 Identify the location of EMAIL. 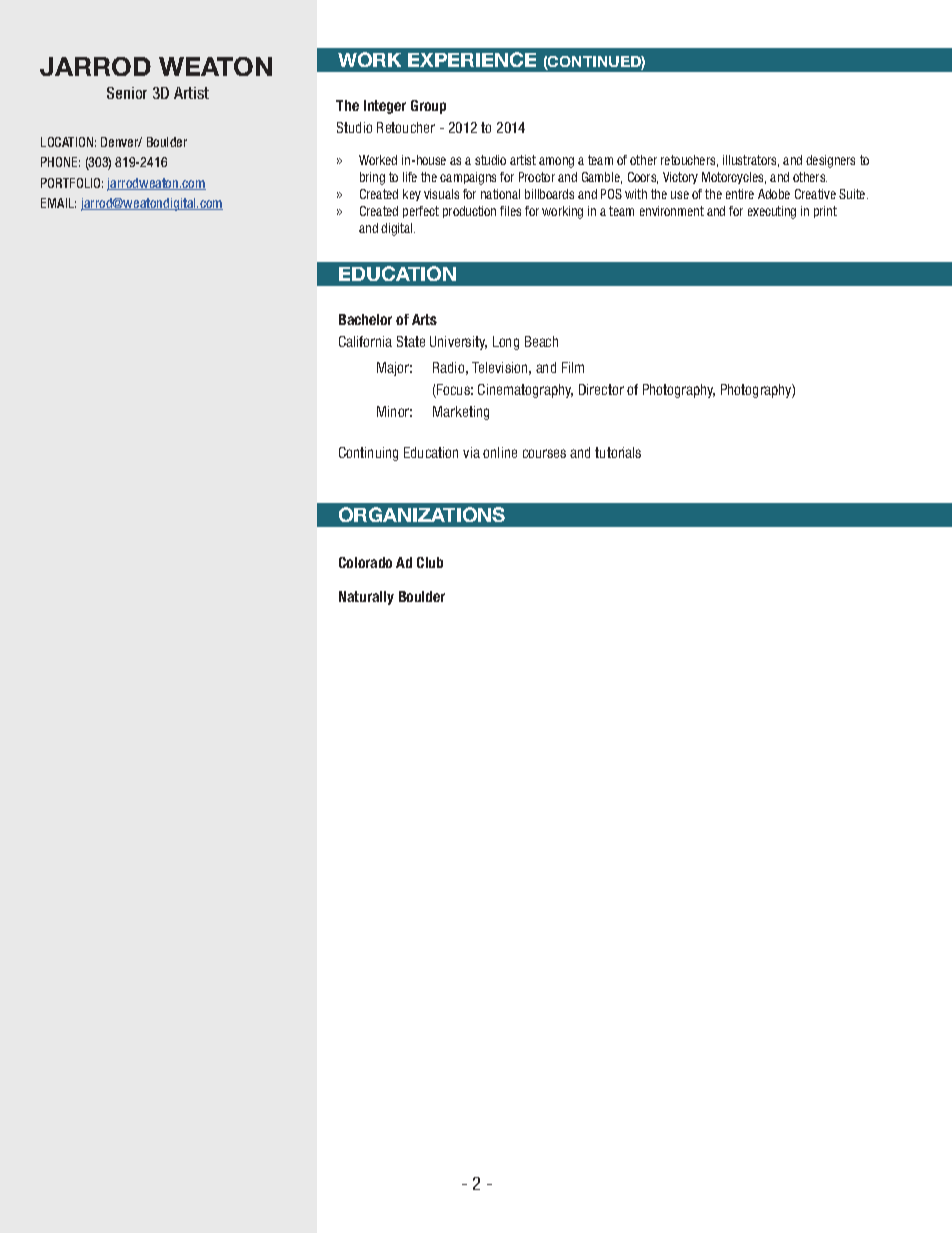
(58, 203).
